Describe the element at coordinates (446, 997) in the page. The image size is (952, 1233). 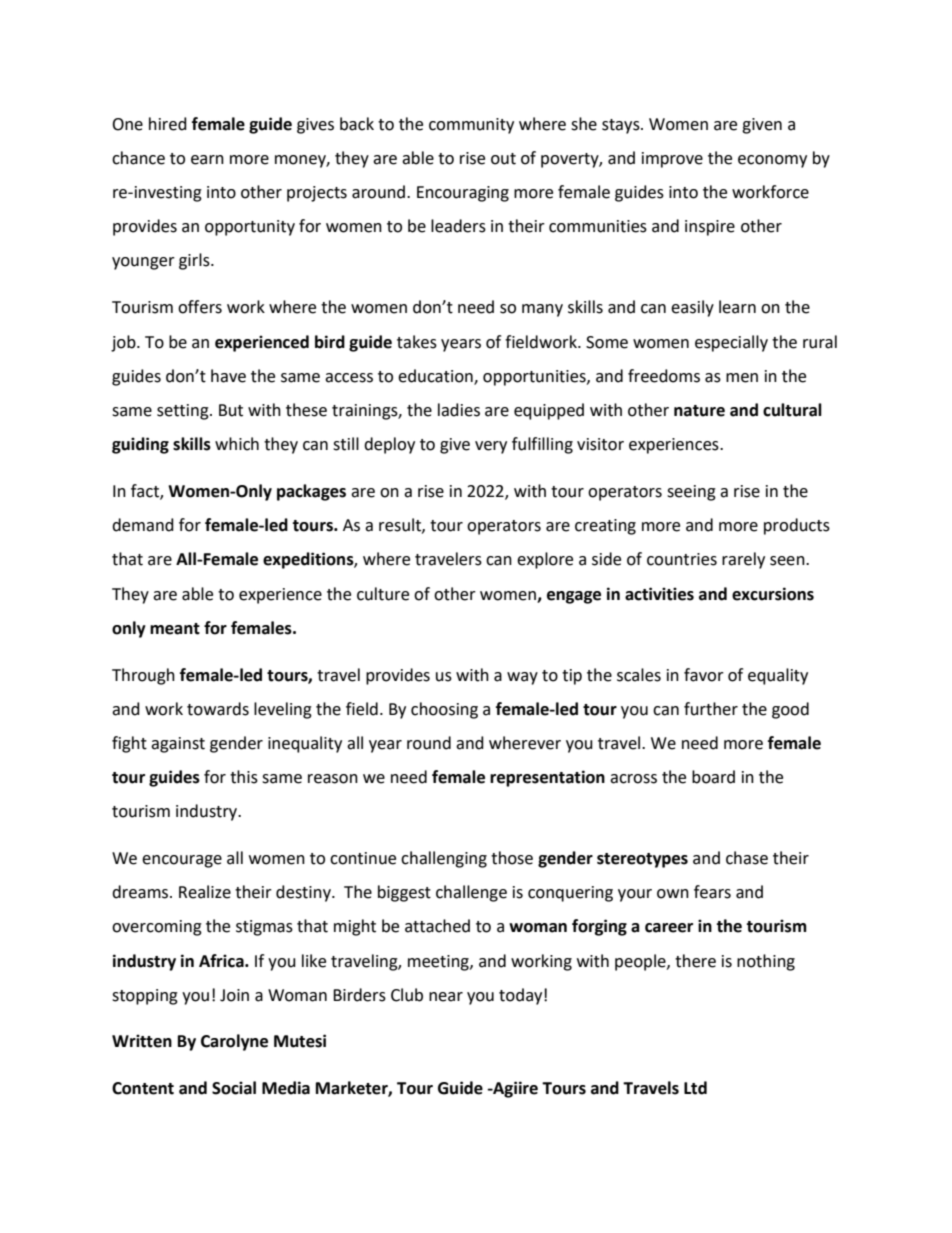
I see `near` at that location.
